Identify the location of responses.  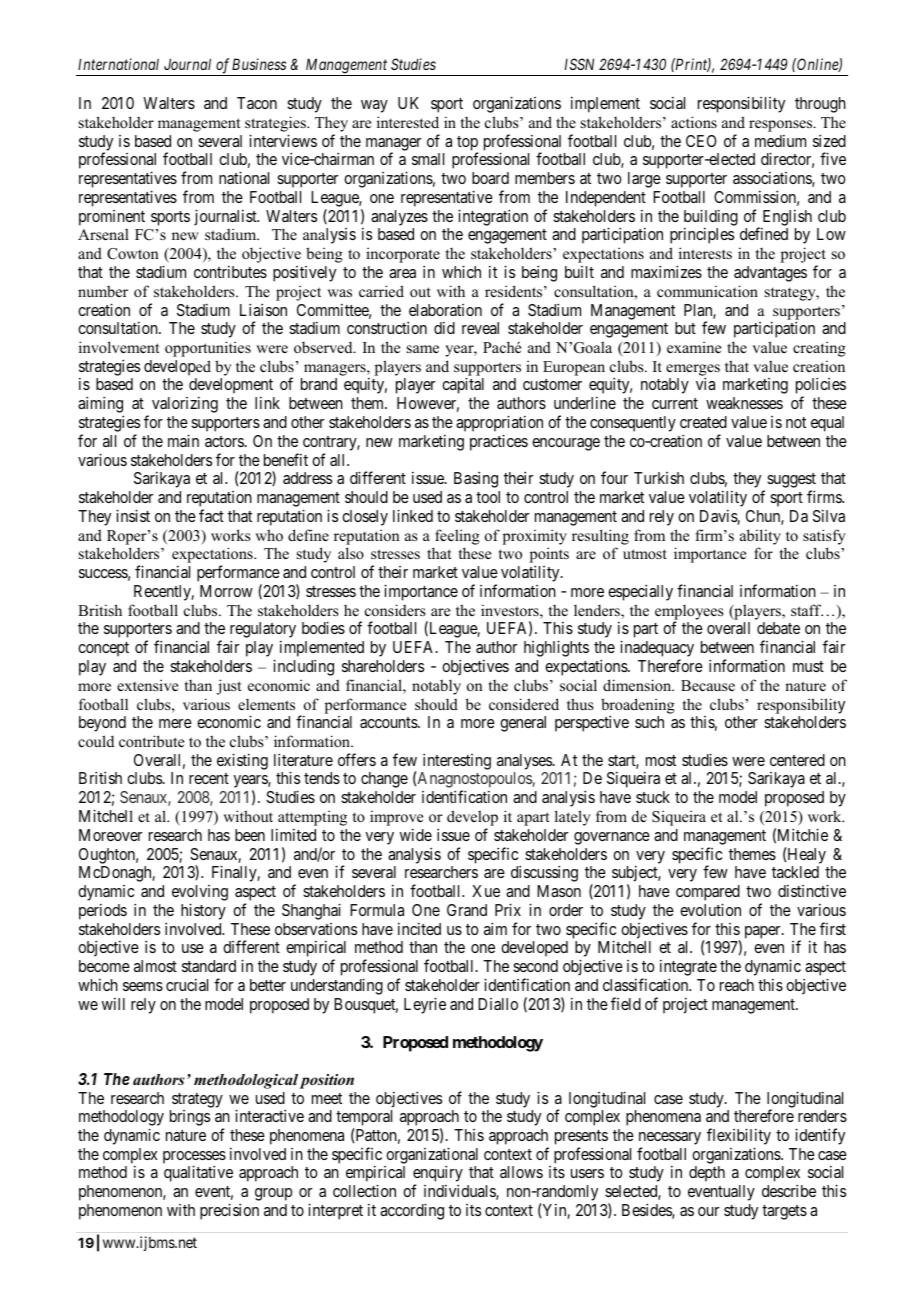
(782, 126).
